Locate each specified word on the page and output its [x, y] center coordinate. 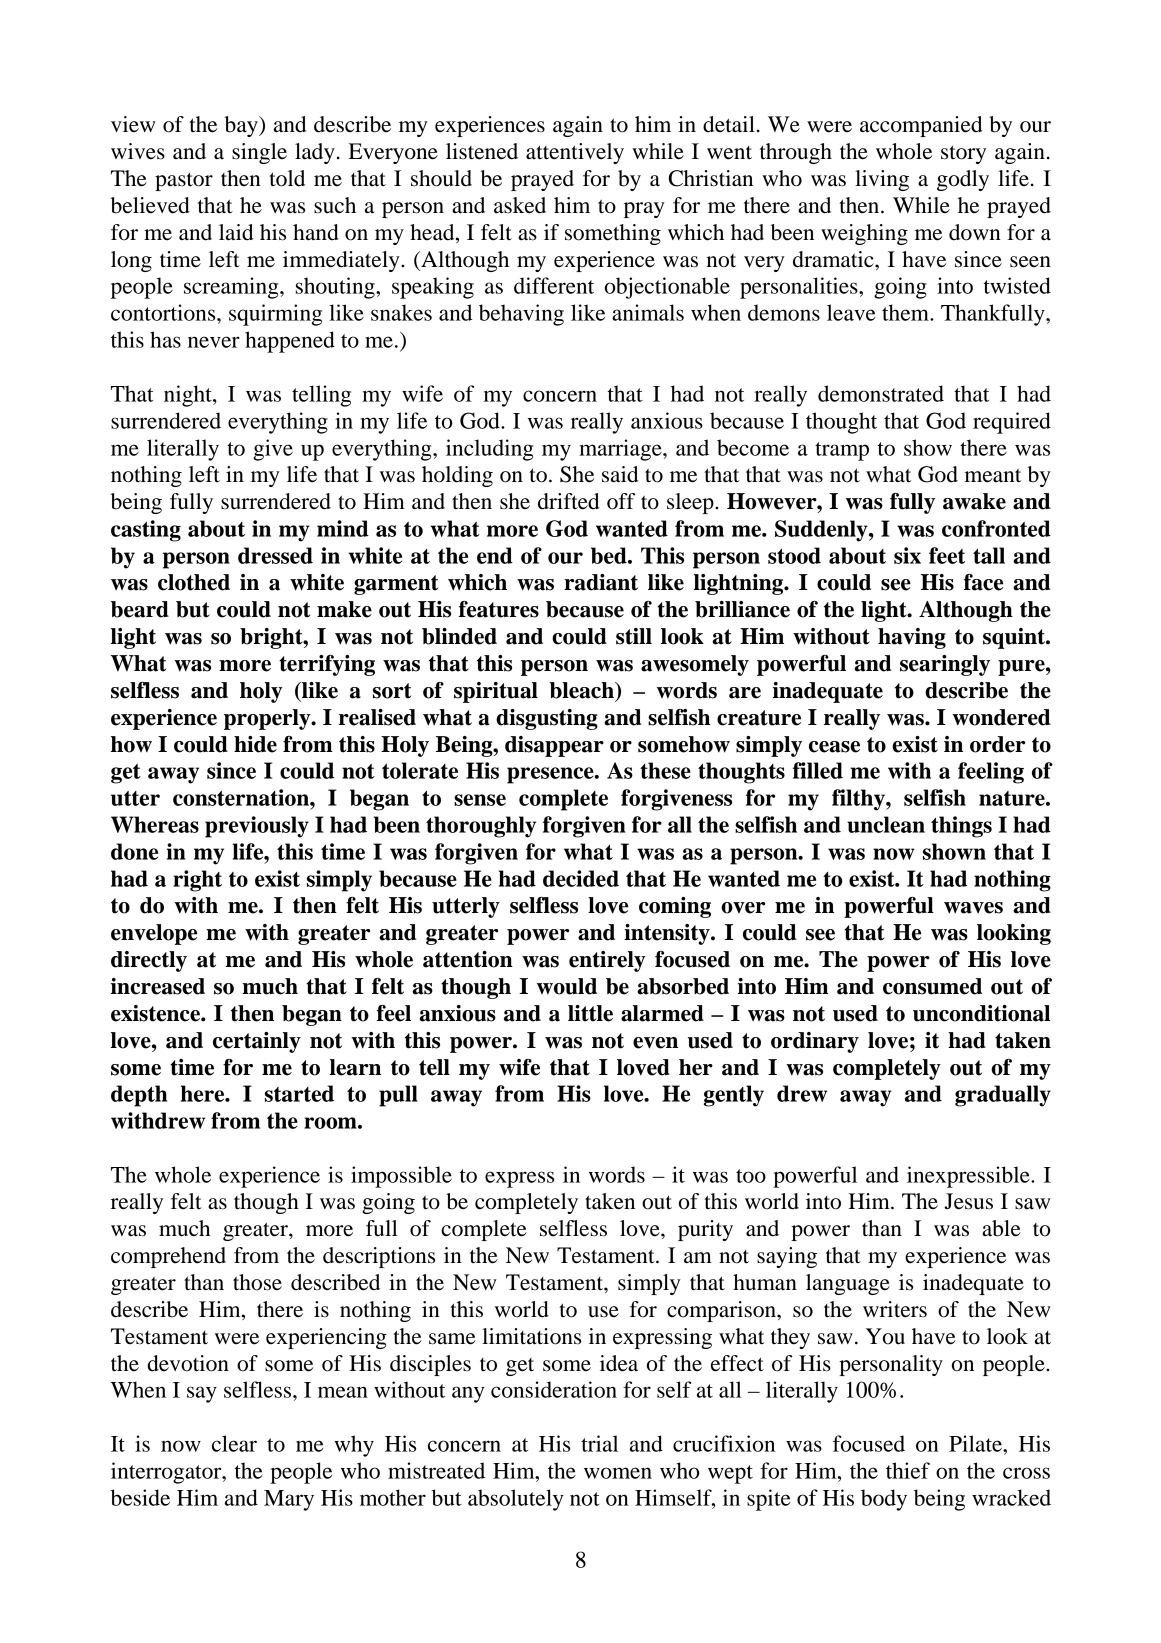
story [963, 154]
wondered [1001, 717]
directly [149, 961]
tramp [842, 451]
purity [705, 1230]
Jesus [968, 1201]
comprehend [168, 1257]
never [214, 342]
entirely [607, 961]
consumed [932, 986]
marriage [621, 450]
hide [255, 744]
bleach [582, 690]
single [259, 153]
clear [234, 1443]
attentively [575, 153]
